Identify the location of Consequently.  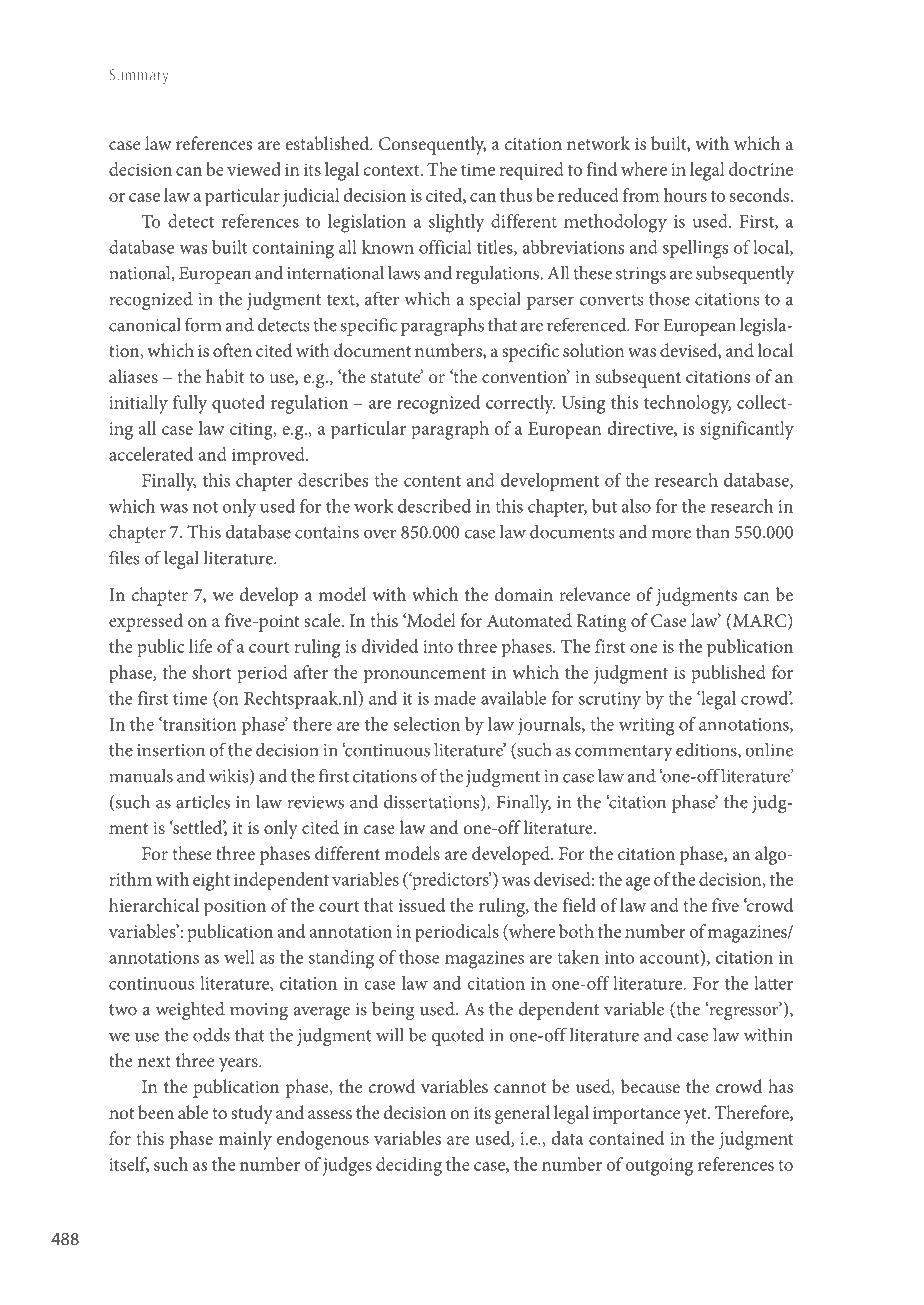
(432, 145).
